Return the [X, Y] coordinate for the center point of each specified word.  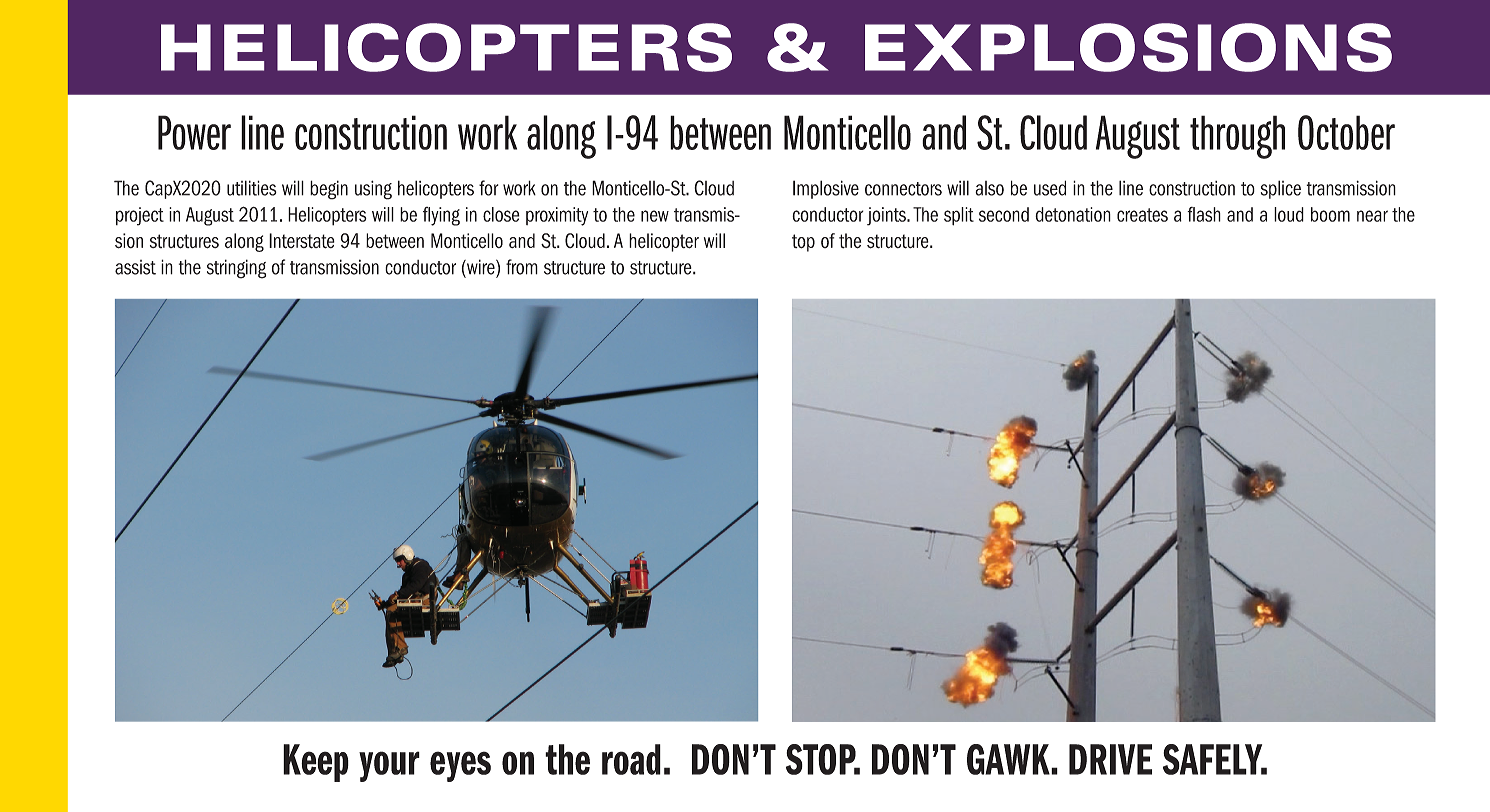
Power [194, 132]
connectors [903, 189]
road [631, 759]
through [1237, 137]
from [522, 267]
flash [1204, 214]
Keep [316, 763]
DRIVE [1110, 759]
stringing [236, 269]
